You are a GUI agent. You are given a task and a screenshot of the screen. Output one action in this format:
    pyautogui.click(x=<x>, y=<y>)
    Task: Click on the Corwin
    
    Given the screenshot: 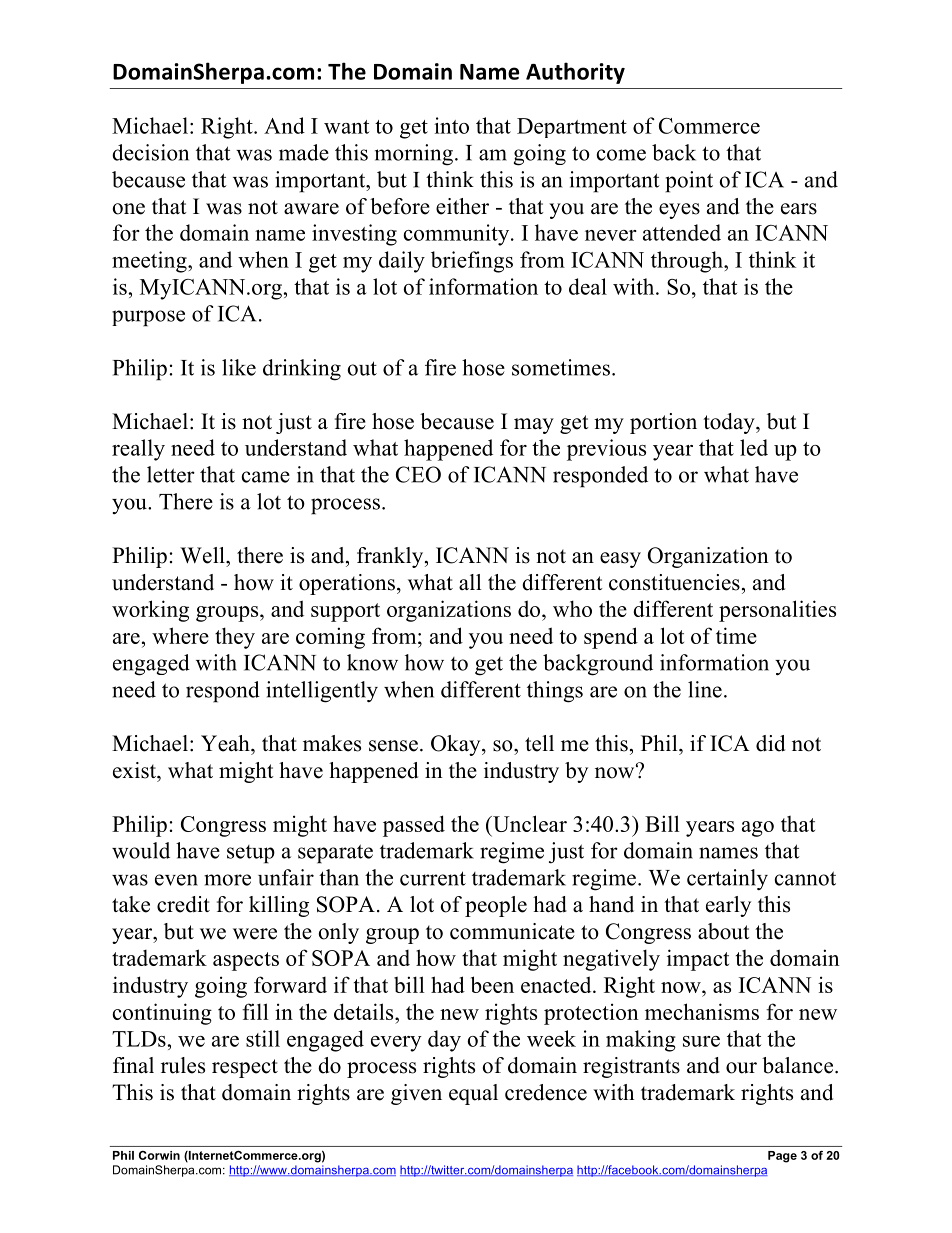 What is the action you would take?
    pyautogui.click(x=159, y=1155)
